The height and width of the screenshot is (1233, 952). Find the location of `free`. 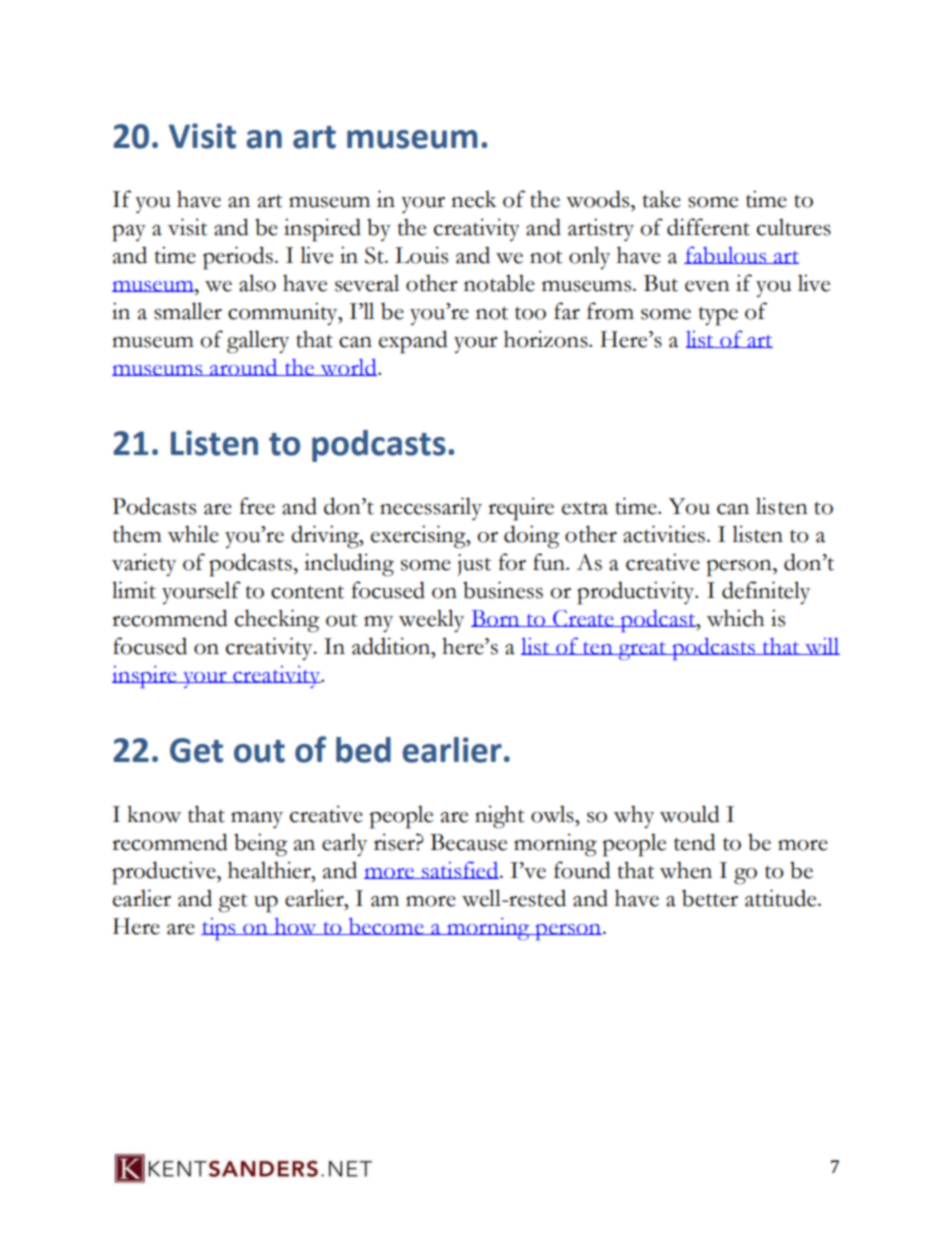

free is located at coordinates (257, 506).
